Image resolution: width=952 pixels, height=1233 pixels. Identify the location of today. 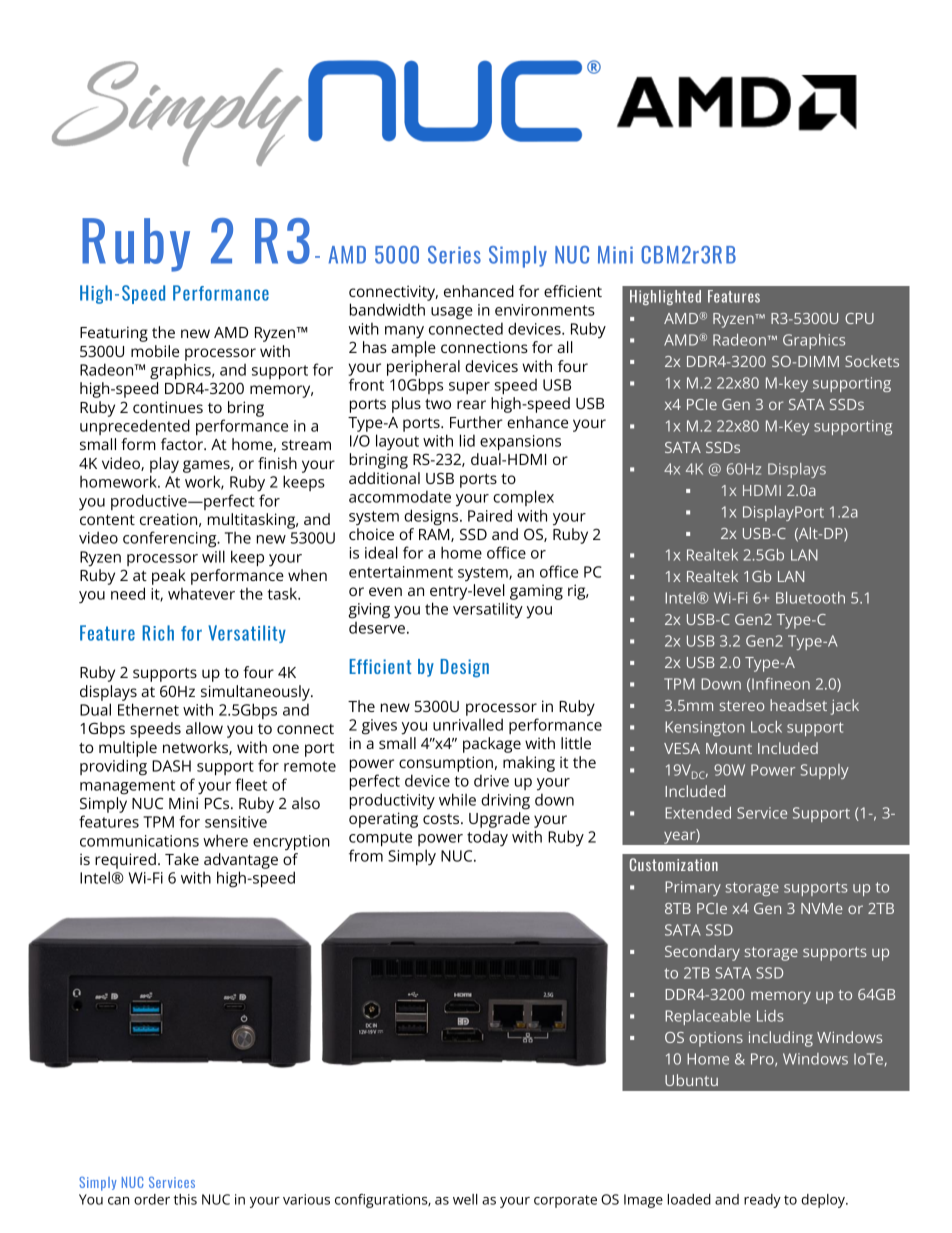
(487, 838).
